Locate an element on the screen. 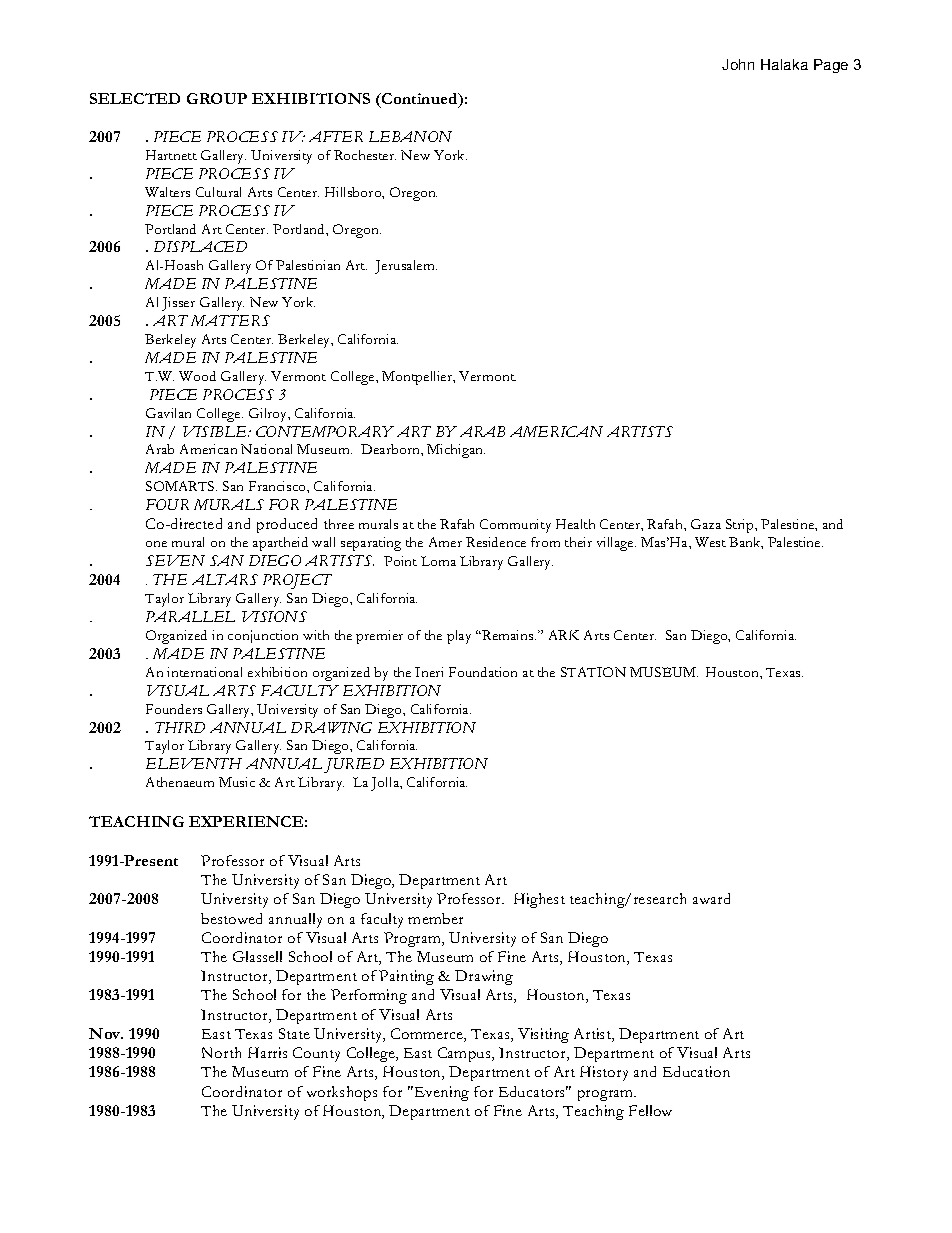 The width and height of the screenshot is (952, 1233). Music is located at coordinates (237, 782).
